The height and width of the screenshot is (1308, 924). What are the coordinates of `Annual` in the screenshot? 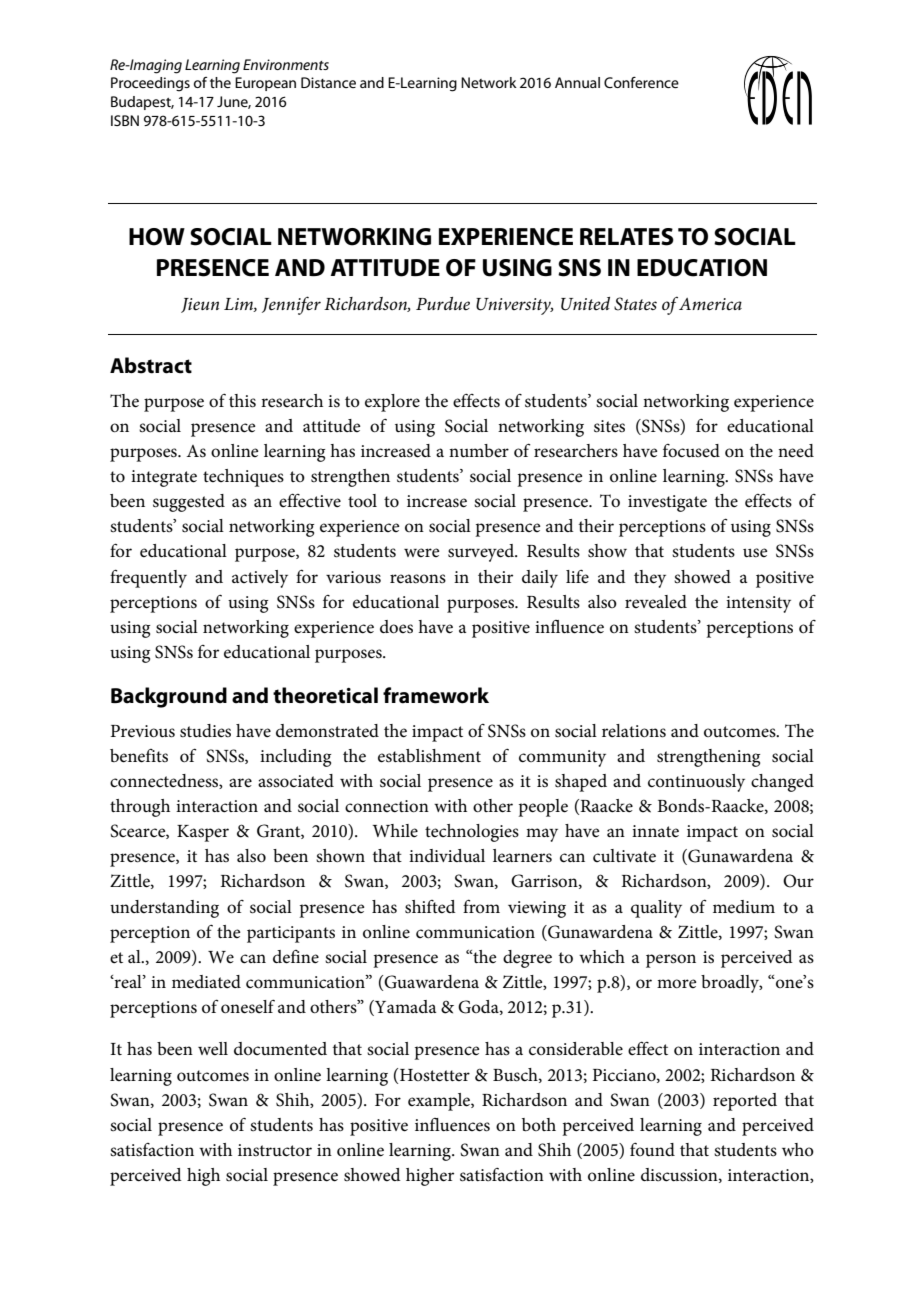 It's located at (577, 82).
